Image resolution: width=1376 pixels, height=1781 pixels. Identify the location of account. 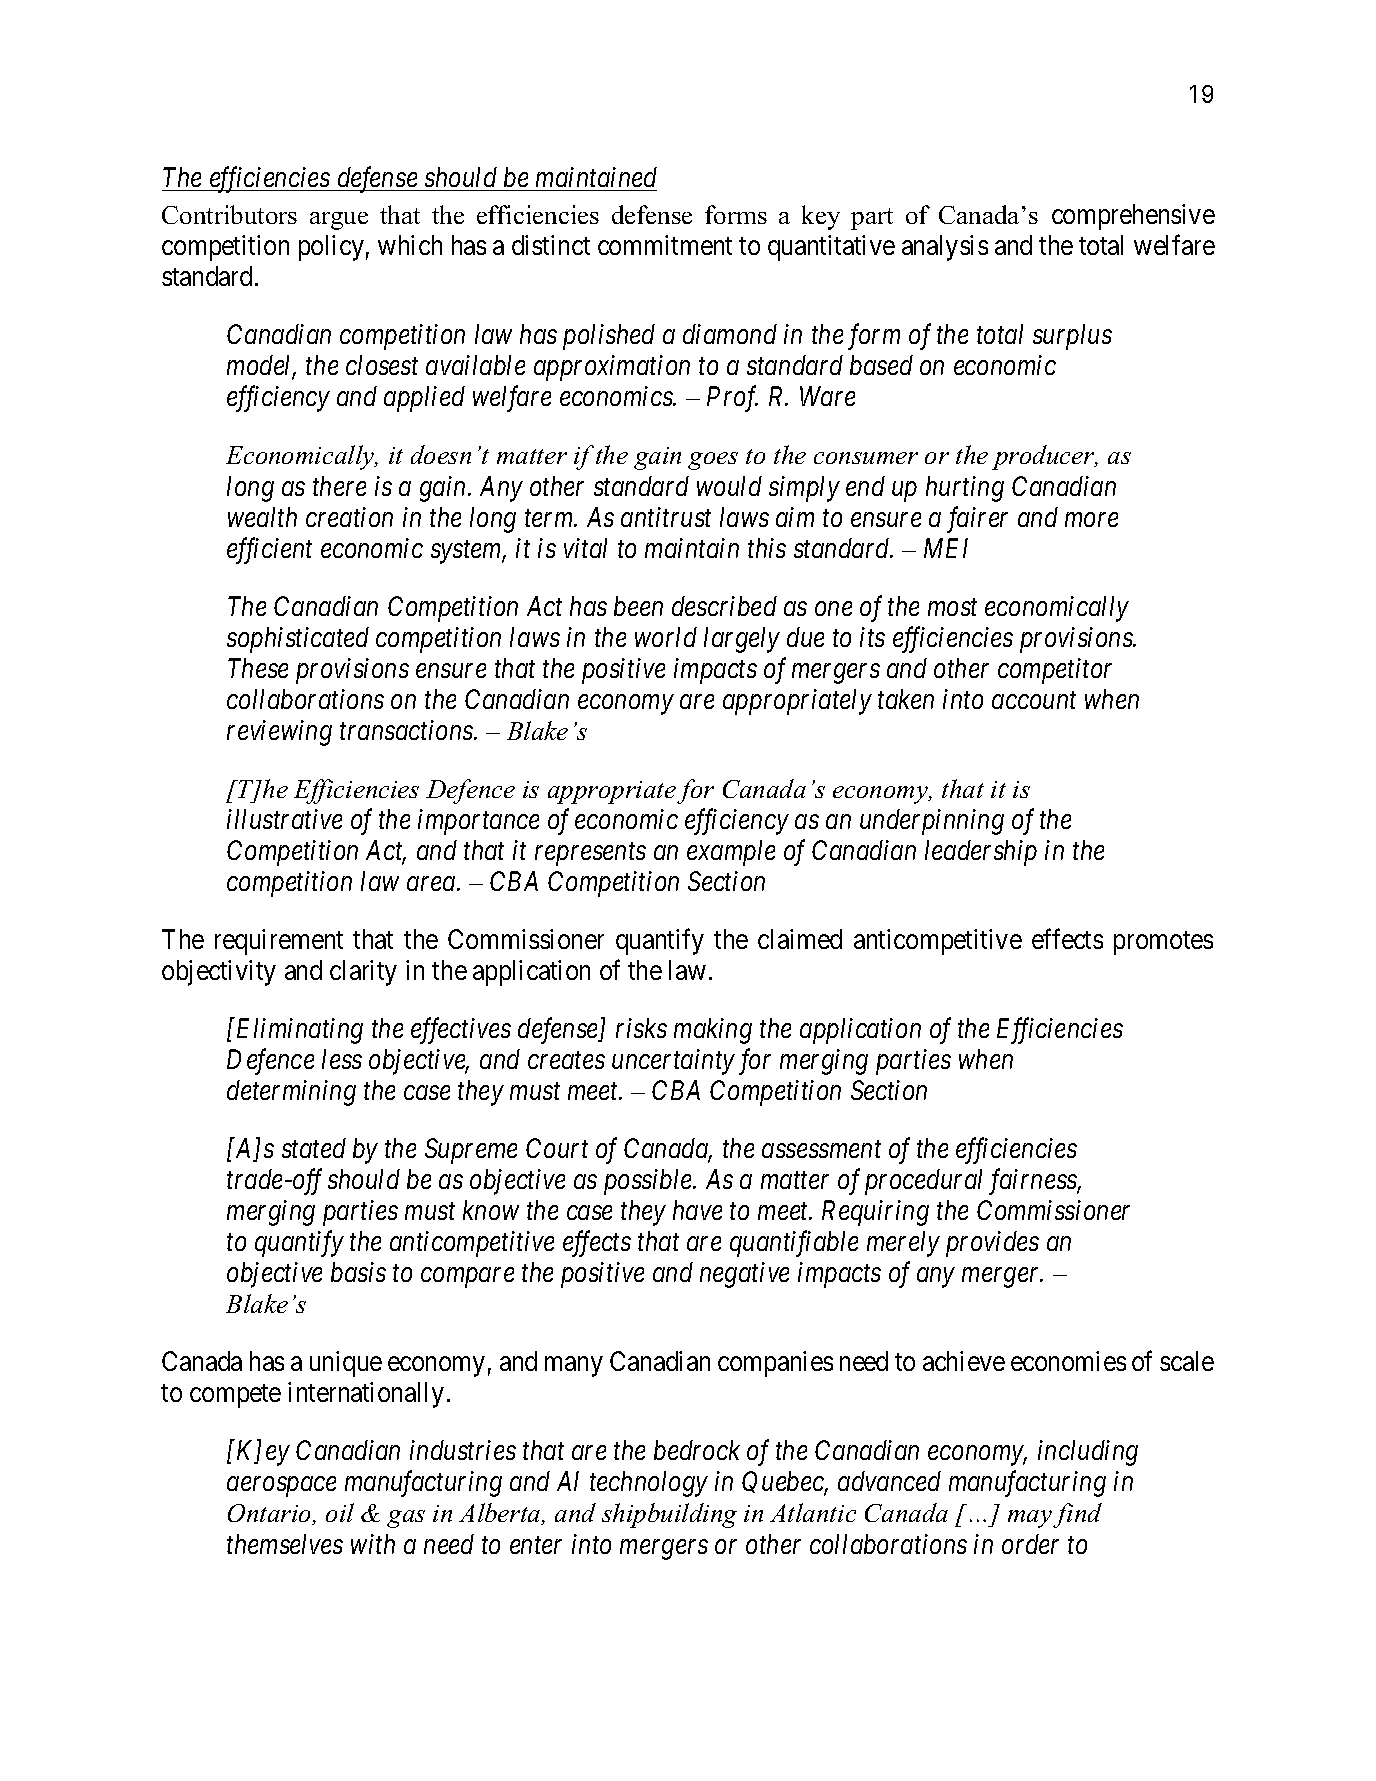
(1034, 700).
